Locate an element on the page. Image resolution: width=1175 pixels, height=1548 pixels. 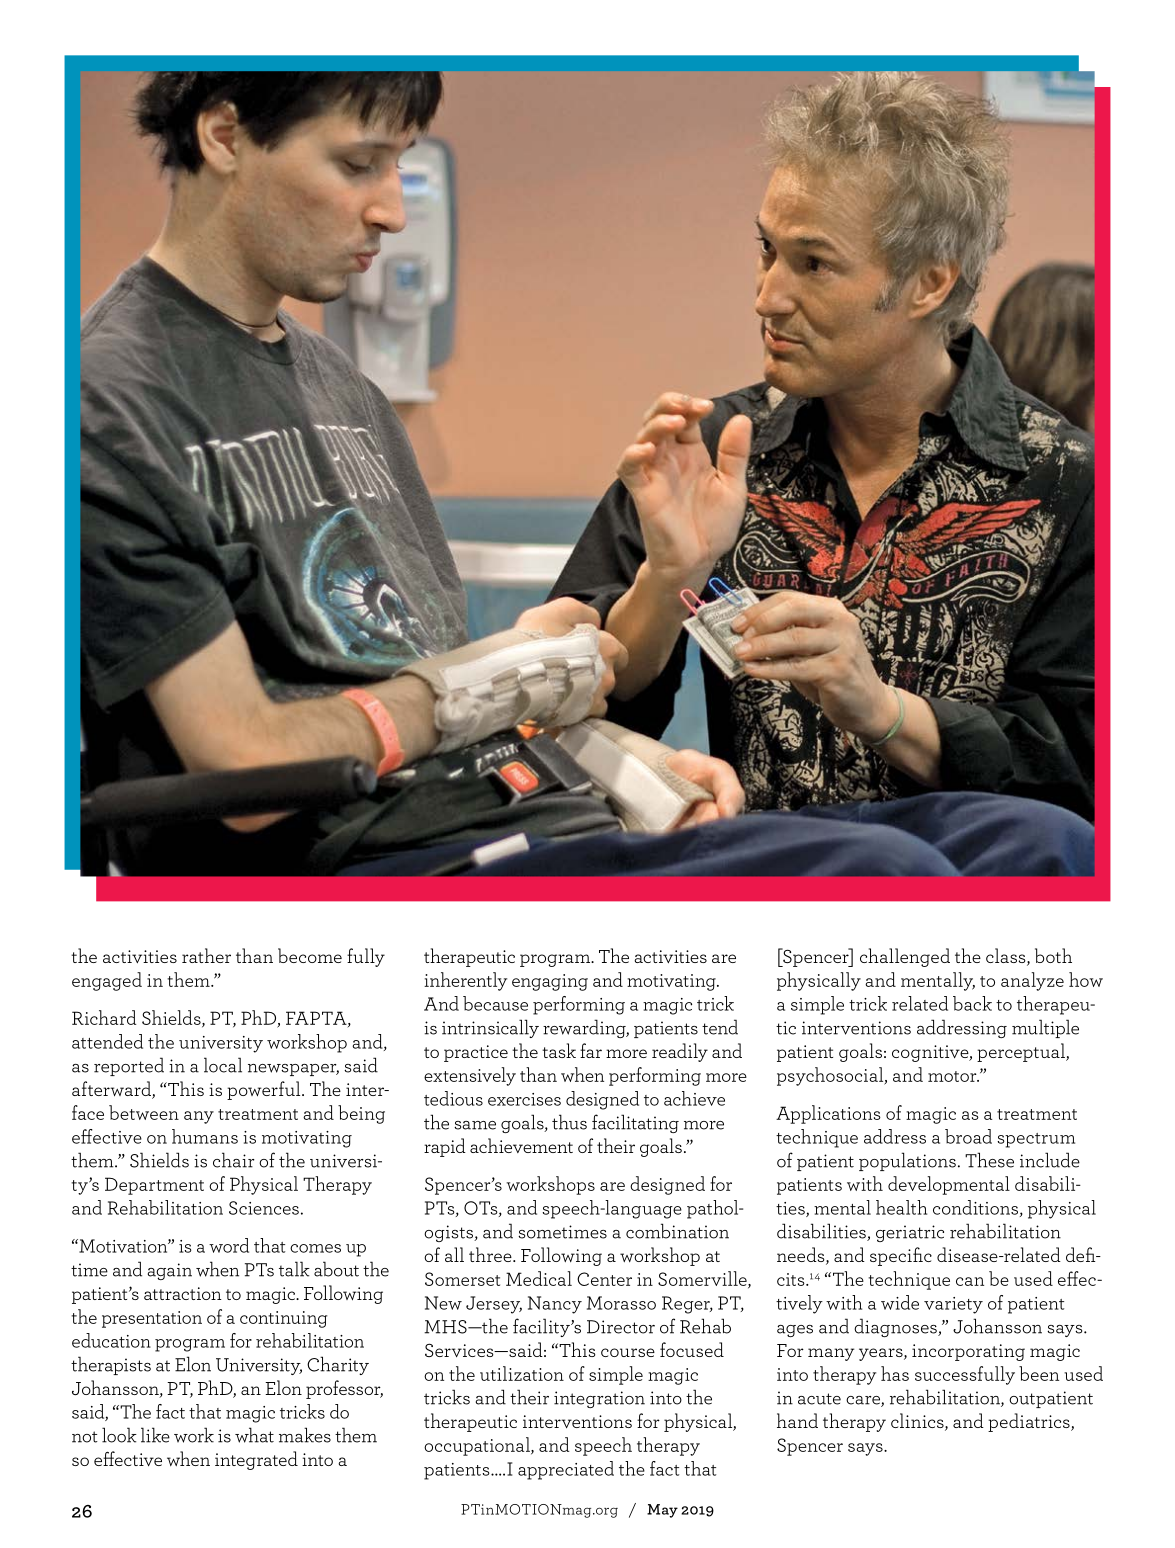
integrated is located at coordinates (256, 1460).
